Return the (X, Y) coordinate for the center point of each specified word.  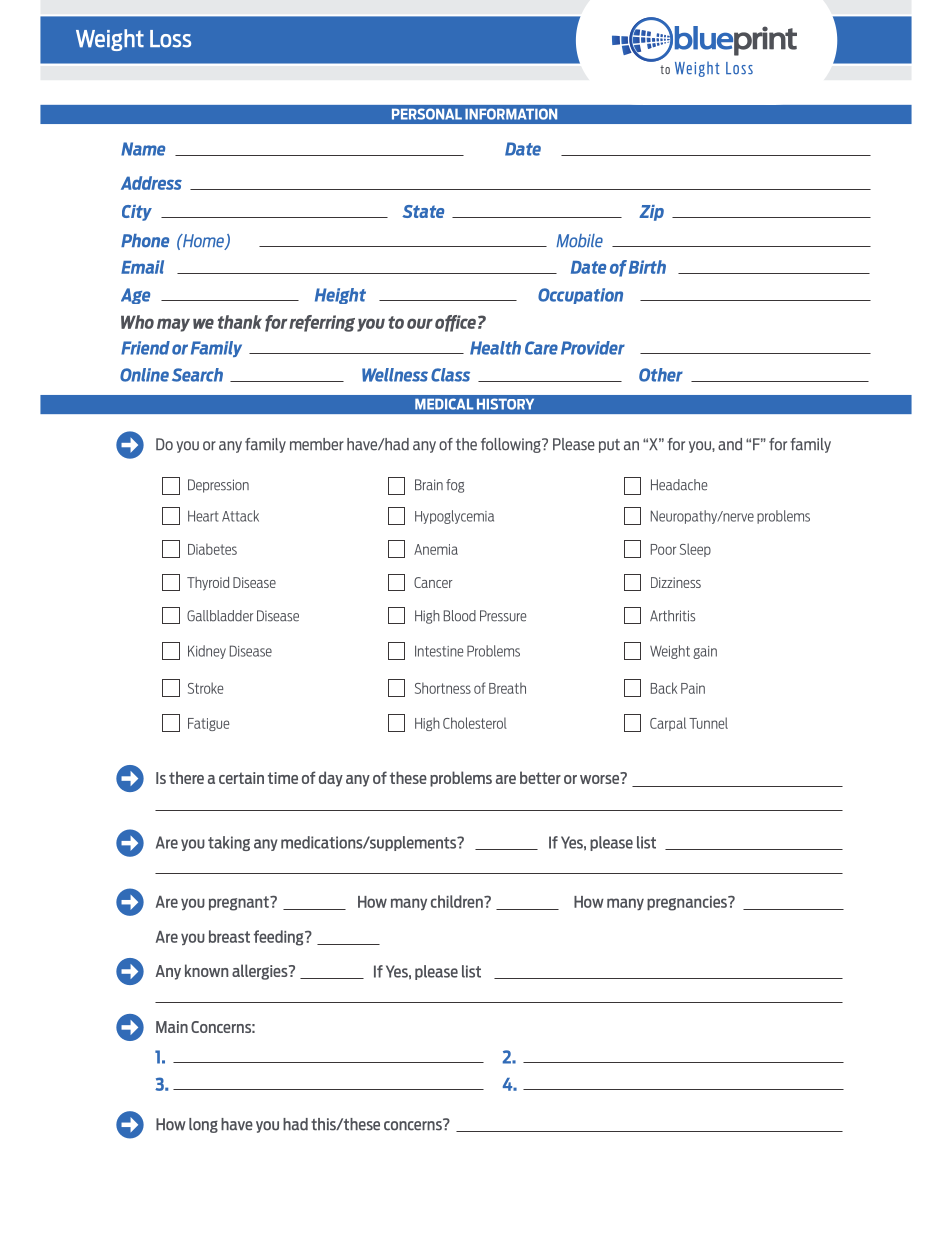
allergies (261, 972)
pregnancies (688, 903)
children (458, 901)
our (420, 323)
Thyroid (208, 584)
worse (600, 778)
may (173, 325)
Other (661, 375)
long (203, 1125)
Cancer (433, 582)
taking (229, 843)
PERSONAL (427, 114)
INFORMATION (511, 114)
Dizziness (676, 582)
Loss (170, 39)
